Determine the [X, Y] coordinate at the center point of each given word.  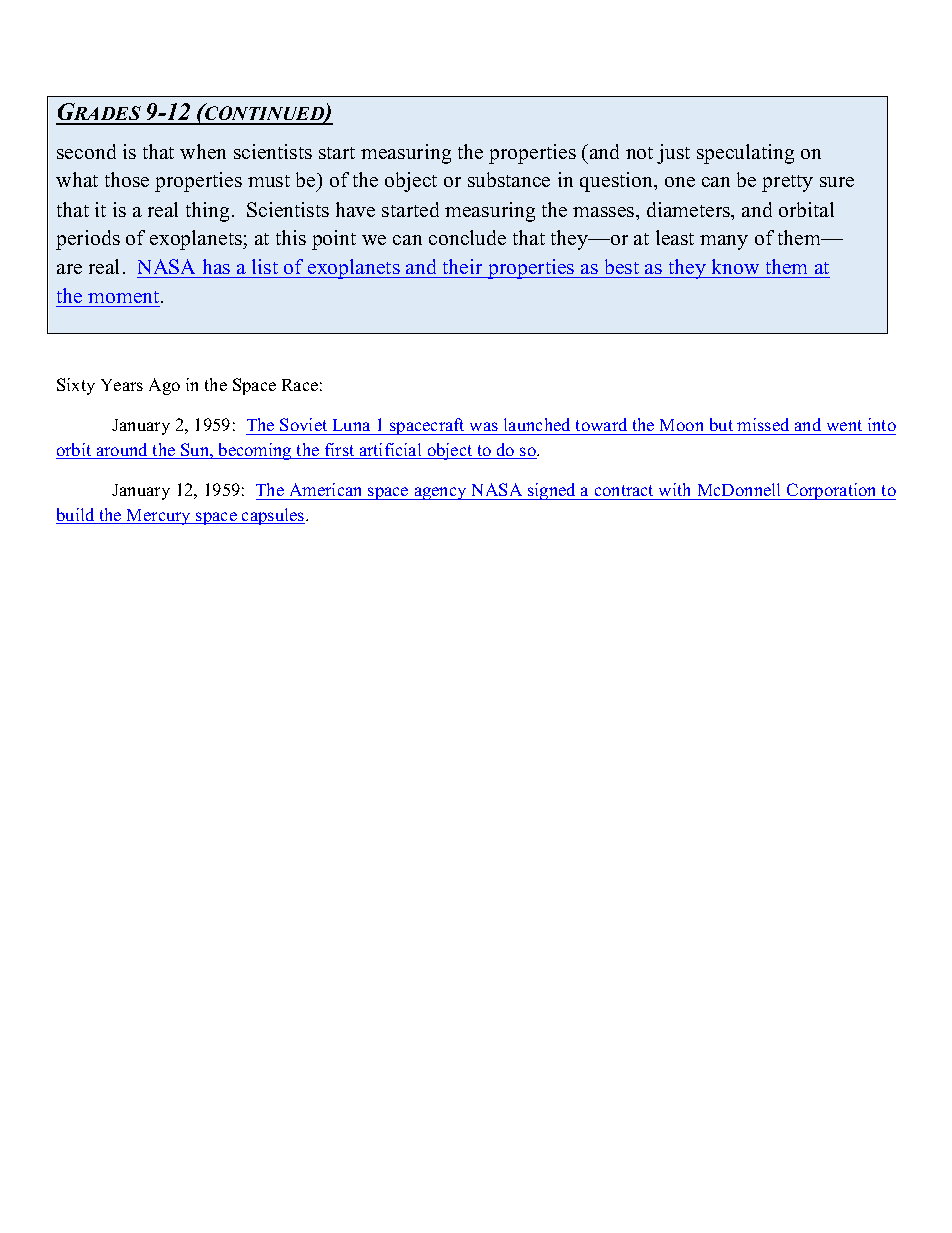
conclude [467, 237]
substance [509, 179]
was [484, 428]
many [724, 242]
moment [125, 297]
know [735, 266]
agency [440, 493]
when [203, 151]
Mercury [159, 517]
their [462, 266]
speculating [745, 154]
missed [764, 426]
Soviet [304, 426]
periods [88, 240]
